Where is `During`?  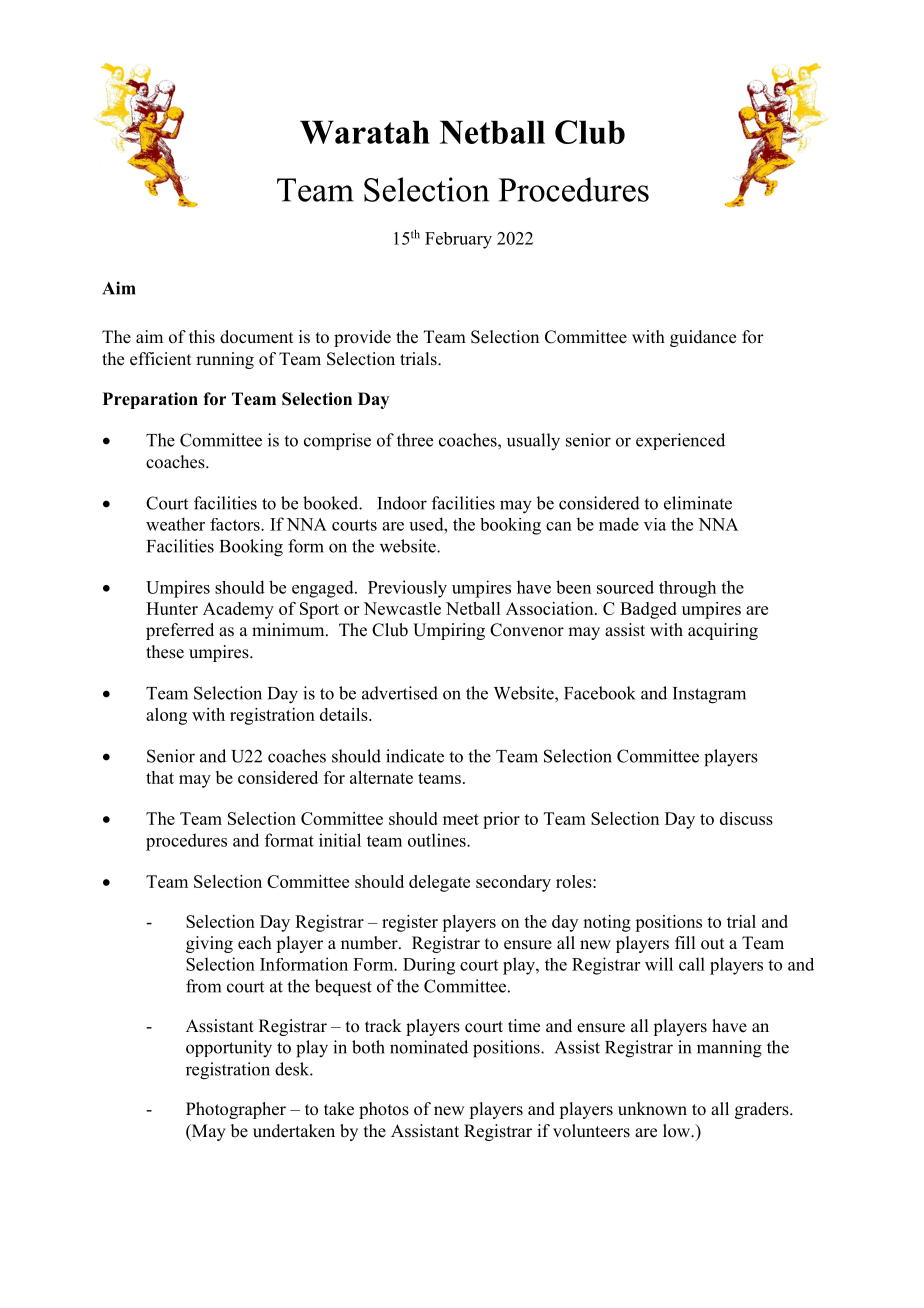 During is located at coordinates (429, 966).
